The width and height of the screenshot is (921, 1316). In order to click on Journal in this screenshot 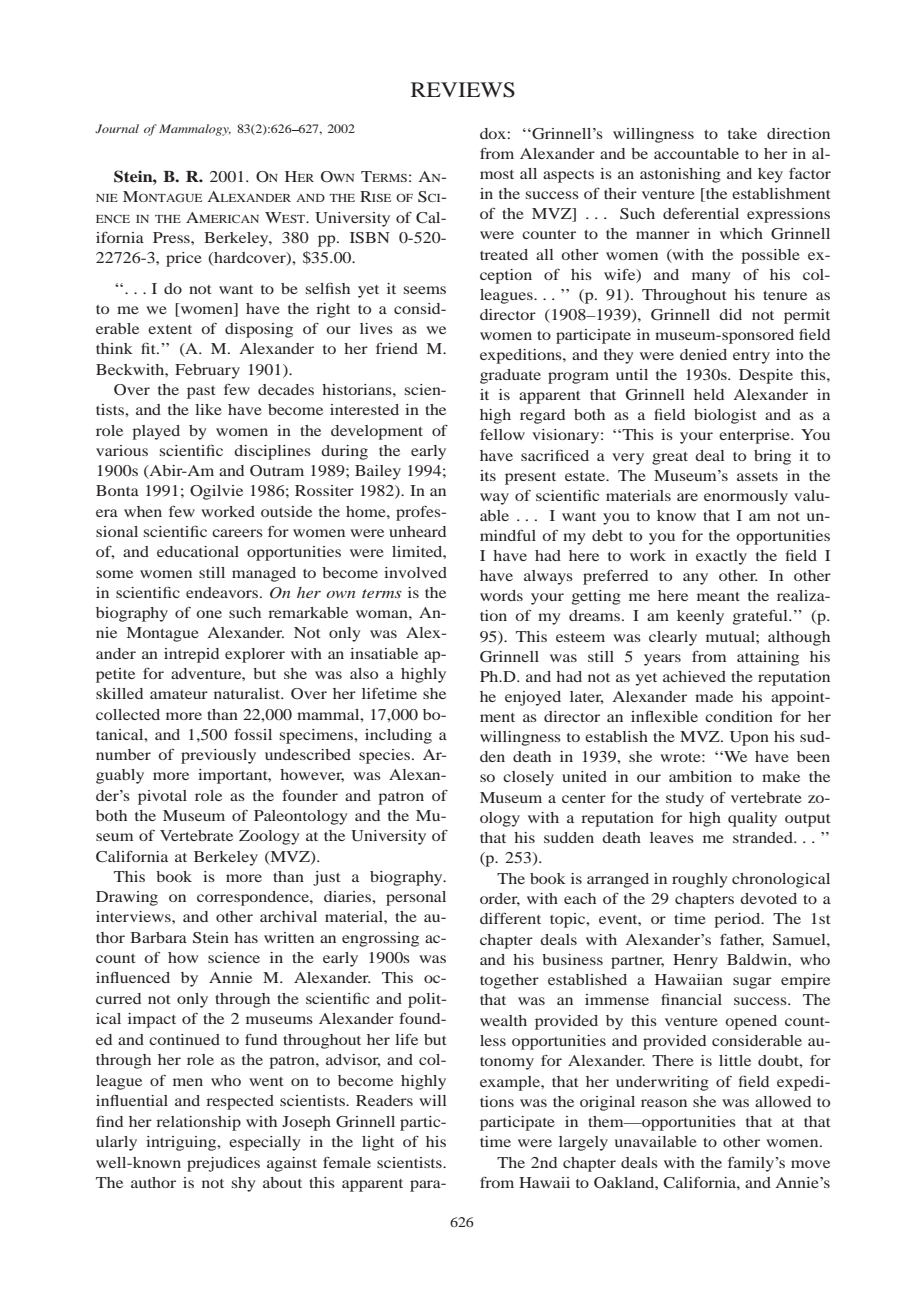, I will do `click(117, 128)`.
